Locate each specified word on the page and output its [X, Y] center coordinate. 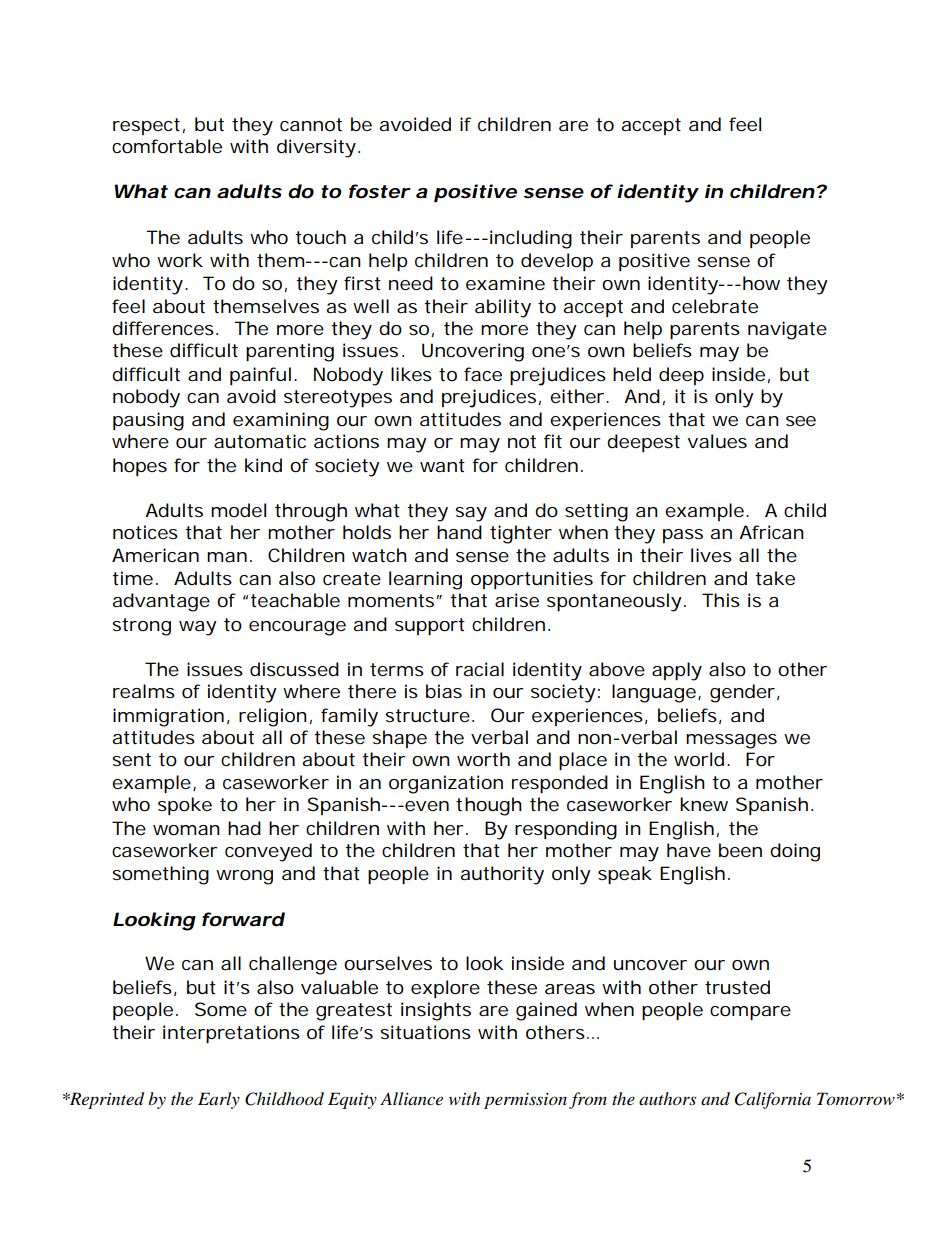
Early [219, 1100]
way [198, 628]
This [721, 600]
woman [186, 830]
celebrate [715, 306]
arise [517, 600]
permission [525, 1101]
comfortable [167, 146]
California [773, 1100]
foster [380, 191]
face [483, 374]
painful [260, 376]
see [801, 421]
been [740, 850]
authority [502, 875]
